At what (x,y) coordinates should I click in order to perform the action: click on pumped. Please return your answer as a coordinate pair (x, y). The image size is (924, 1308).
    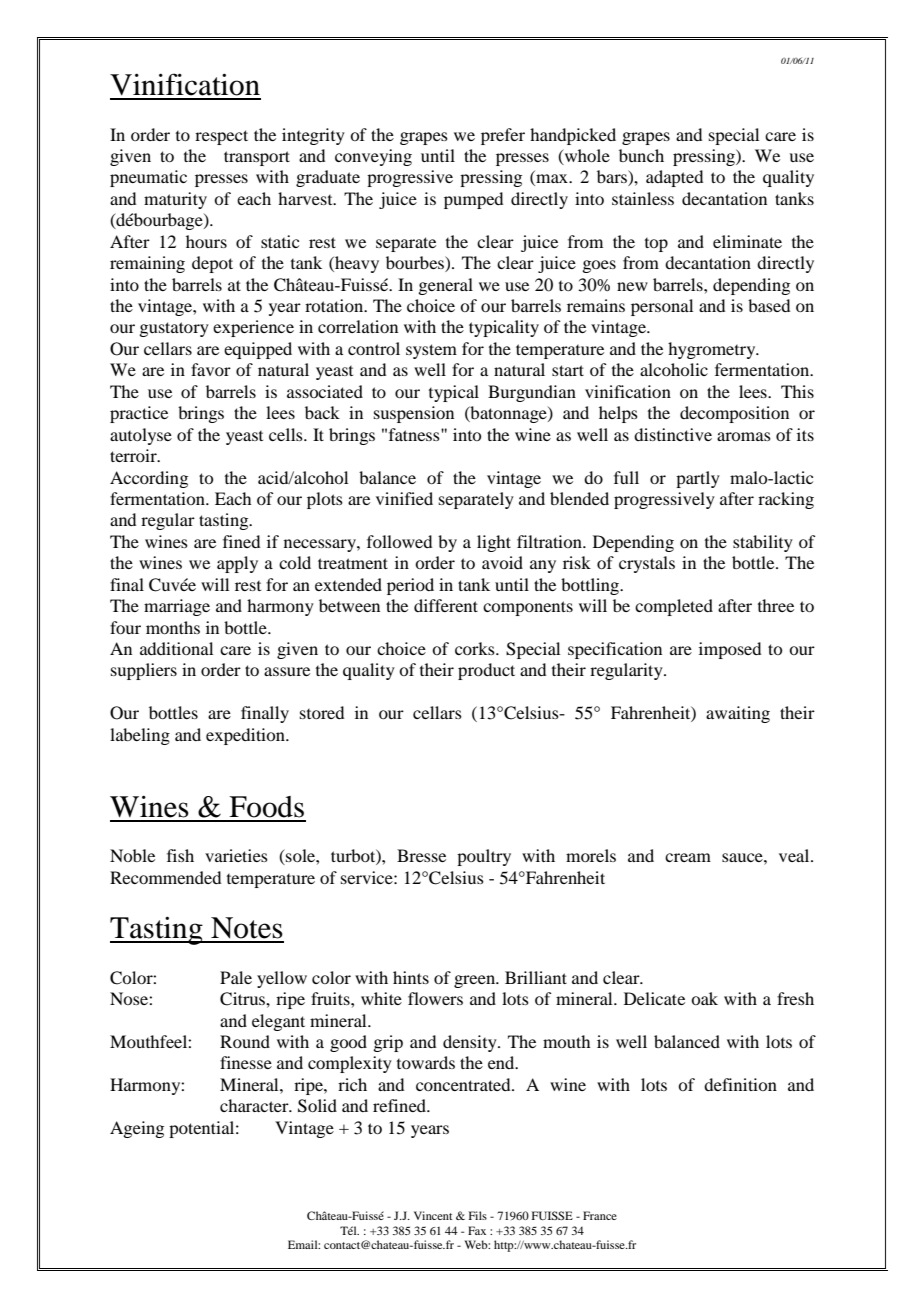
    Looking at the image, I should click on (473, 200).
